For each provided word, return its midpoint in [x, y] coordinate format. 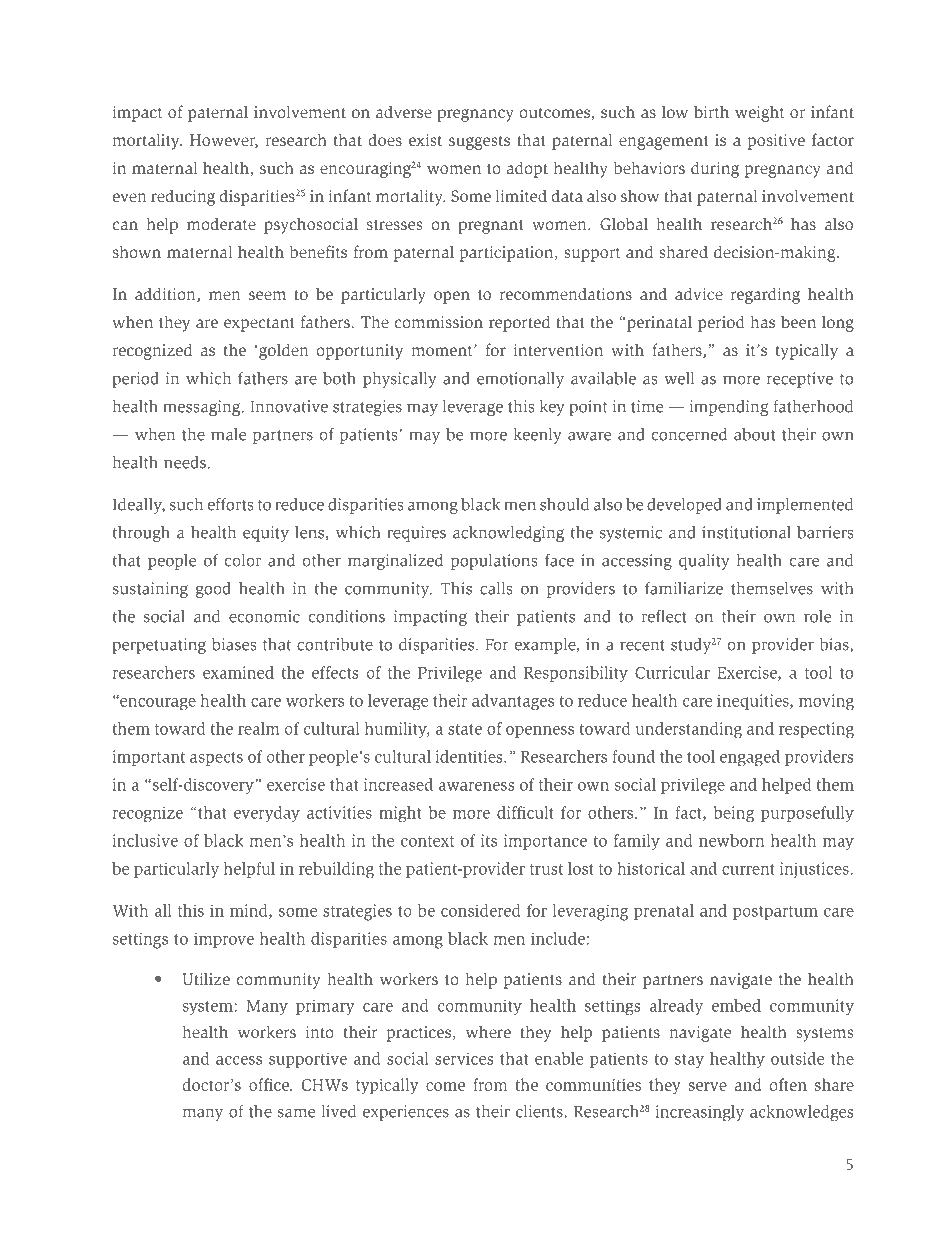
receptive [800, 380]
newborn [732, 840]
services [464, 1058]
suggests [479, 142]
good [213, 590]
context [427, 841]
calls [496, 588]
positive [776, 142]
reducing [183, 197]
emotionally [520, 380]
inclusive [145, 840]
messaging [203, 408]
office [270, 1084]
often [788, 1084]
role [817, 616]
